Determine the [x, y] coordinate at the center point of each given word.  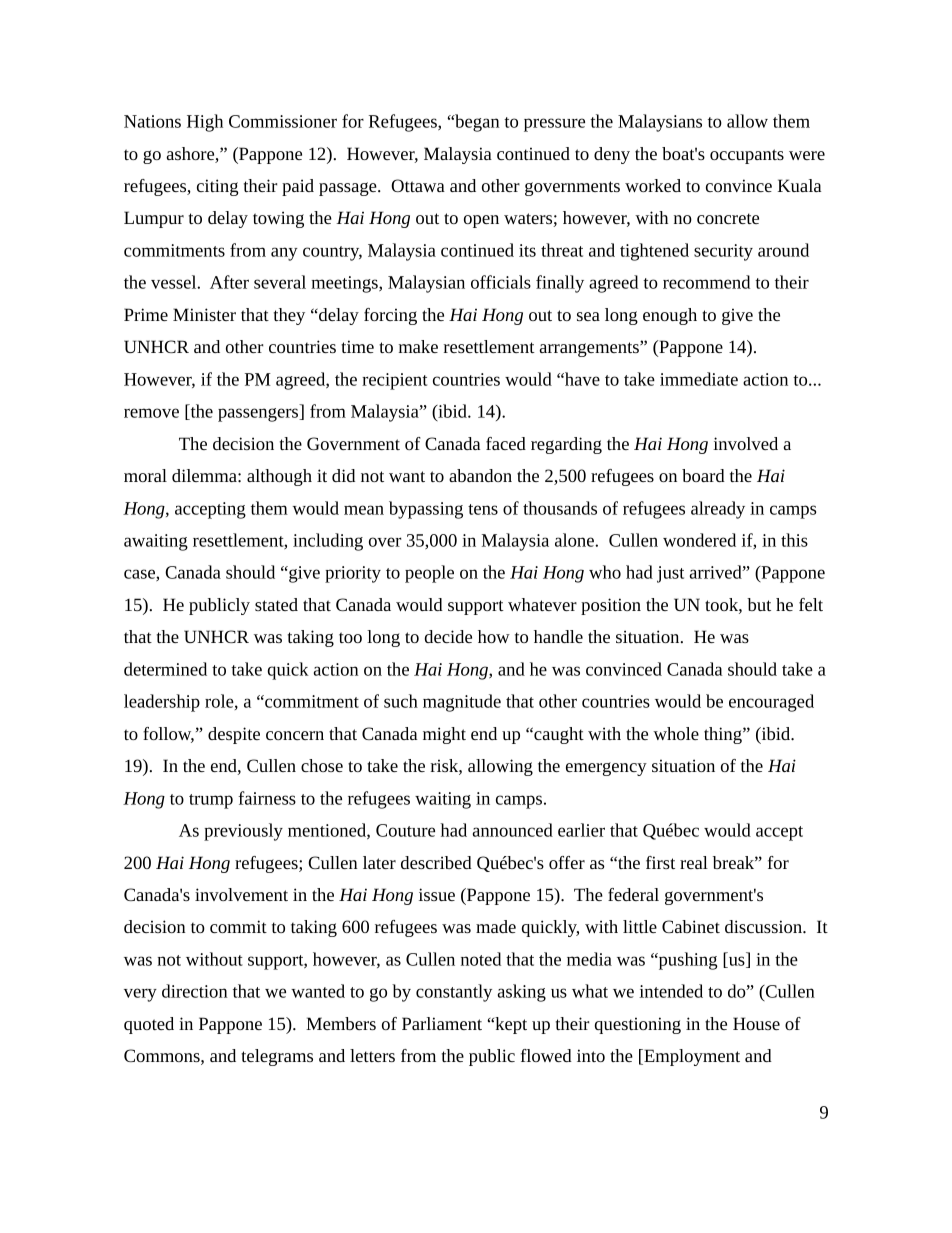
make [418, 346]
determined [165, 669]
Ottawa [418, 185]
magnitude [462, 703]
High [205, 123]
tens [483, 509]
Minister [204, 314]
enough [670, 316]
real [694, 862]
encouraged [771, 703]
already [718, 510]
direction [195, 991]
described [436, 862]
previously [243, 832]
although [279, 477]
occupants [747, 156]
